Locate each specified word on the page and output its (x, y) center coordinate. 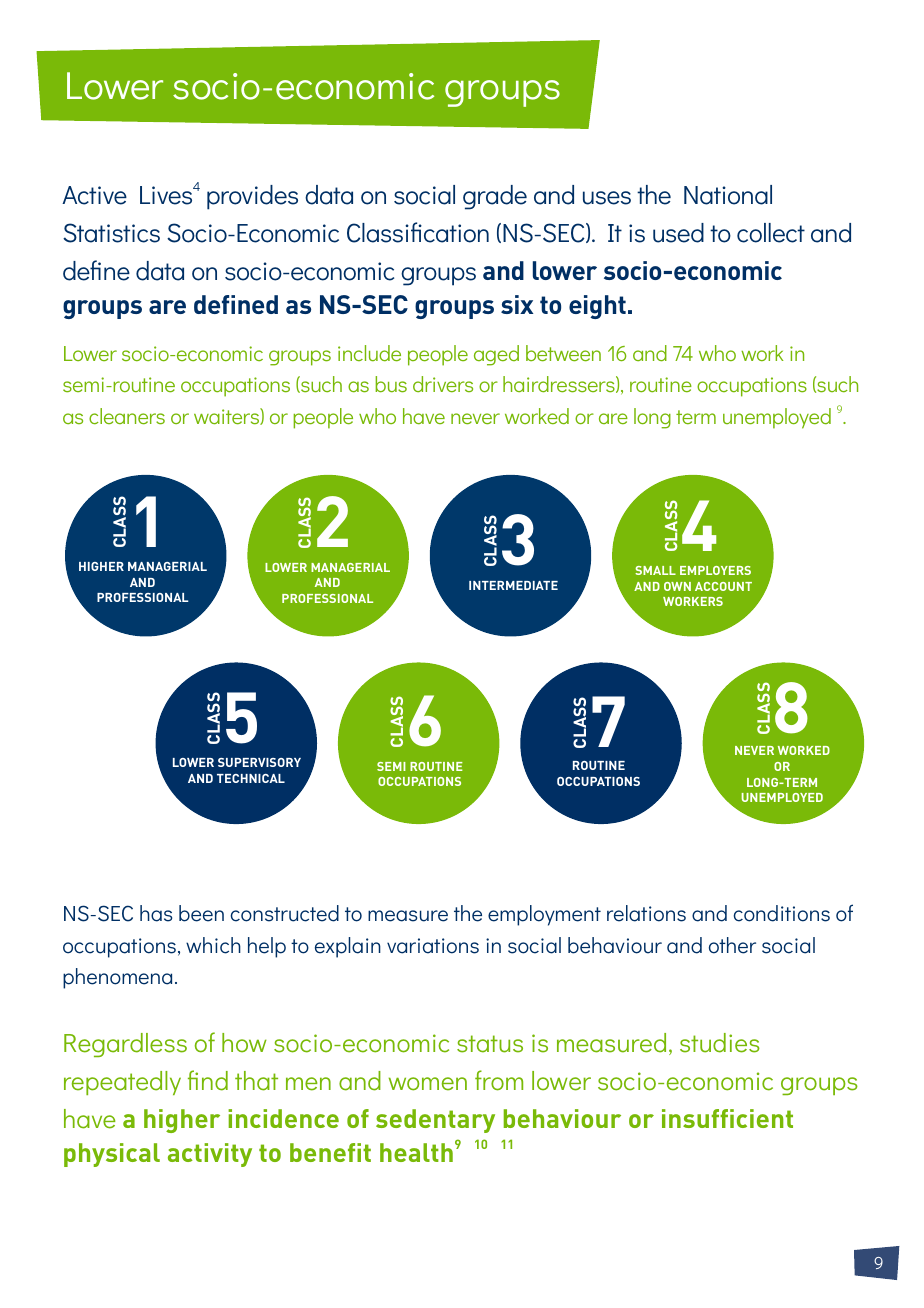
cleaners (127, 416)
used (678, 233)
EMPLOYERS (715, 570)
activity (210, 1155)
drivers (443, 384)
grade (495, 197)
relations (646, 913)
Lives (167, 195)
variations (433, 946)
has (156, 913)
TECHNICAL (251, 778)
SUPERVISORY (259, 762)
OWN (677, 586)
